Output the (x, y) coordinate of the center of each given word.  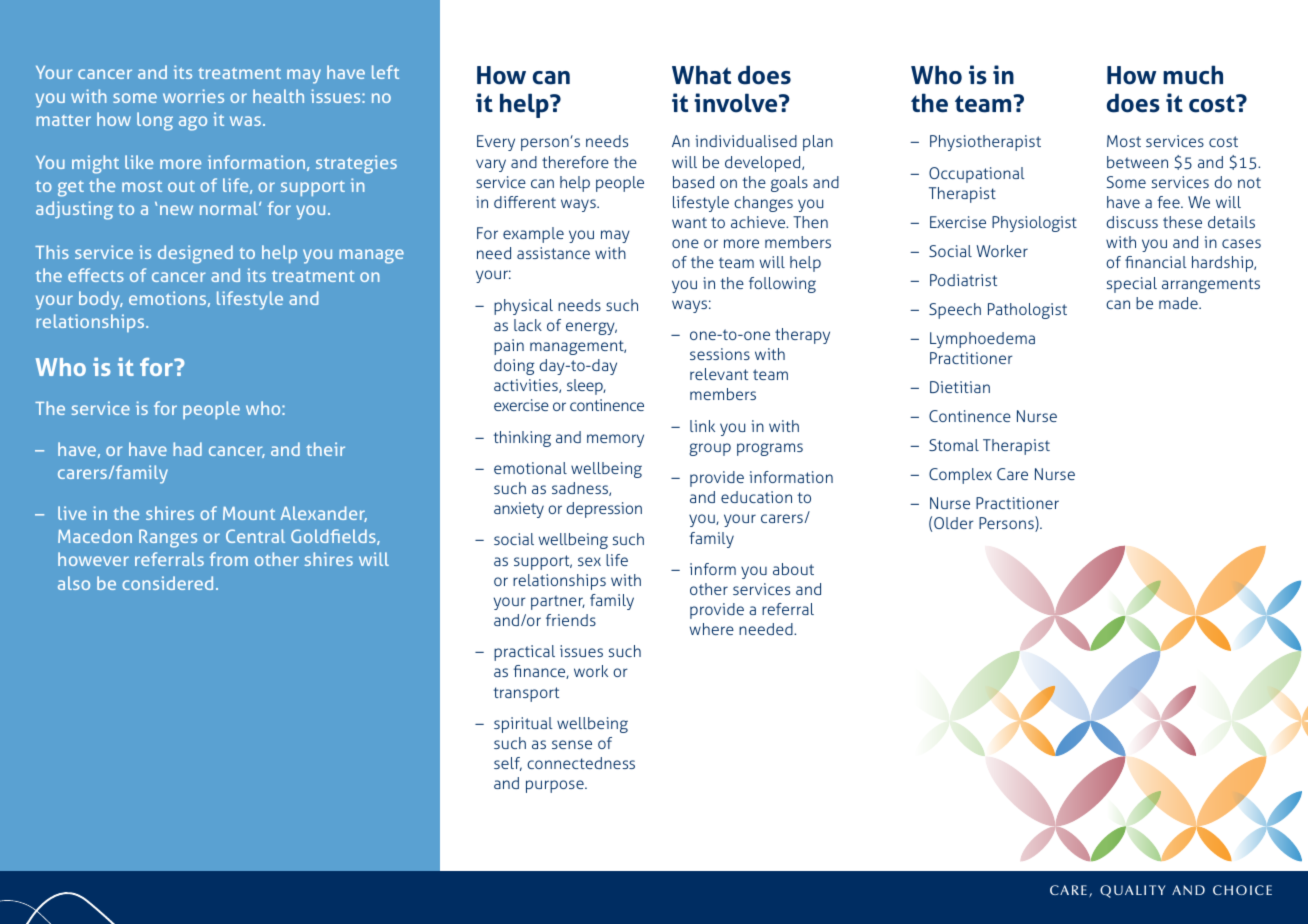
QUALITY (1132, 891)
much (1193, 75)
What (701, 75)
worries (193, 96)
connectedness (581, 763)
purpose (556, 786)
